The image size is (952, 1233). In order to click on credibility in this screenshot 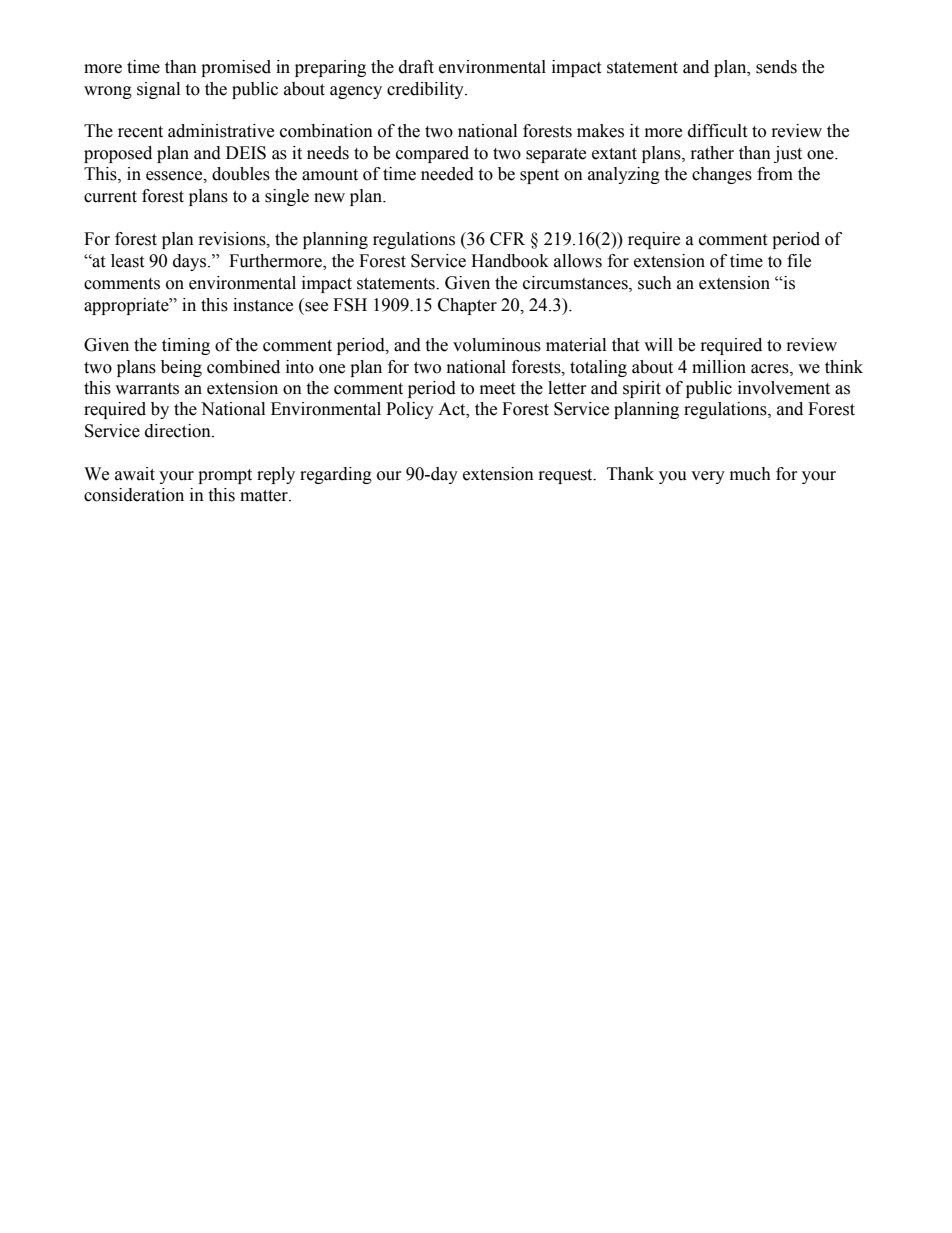, I will do `click(426, 90)`.
